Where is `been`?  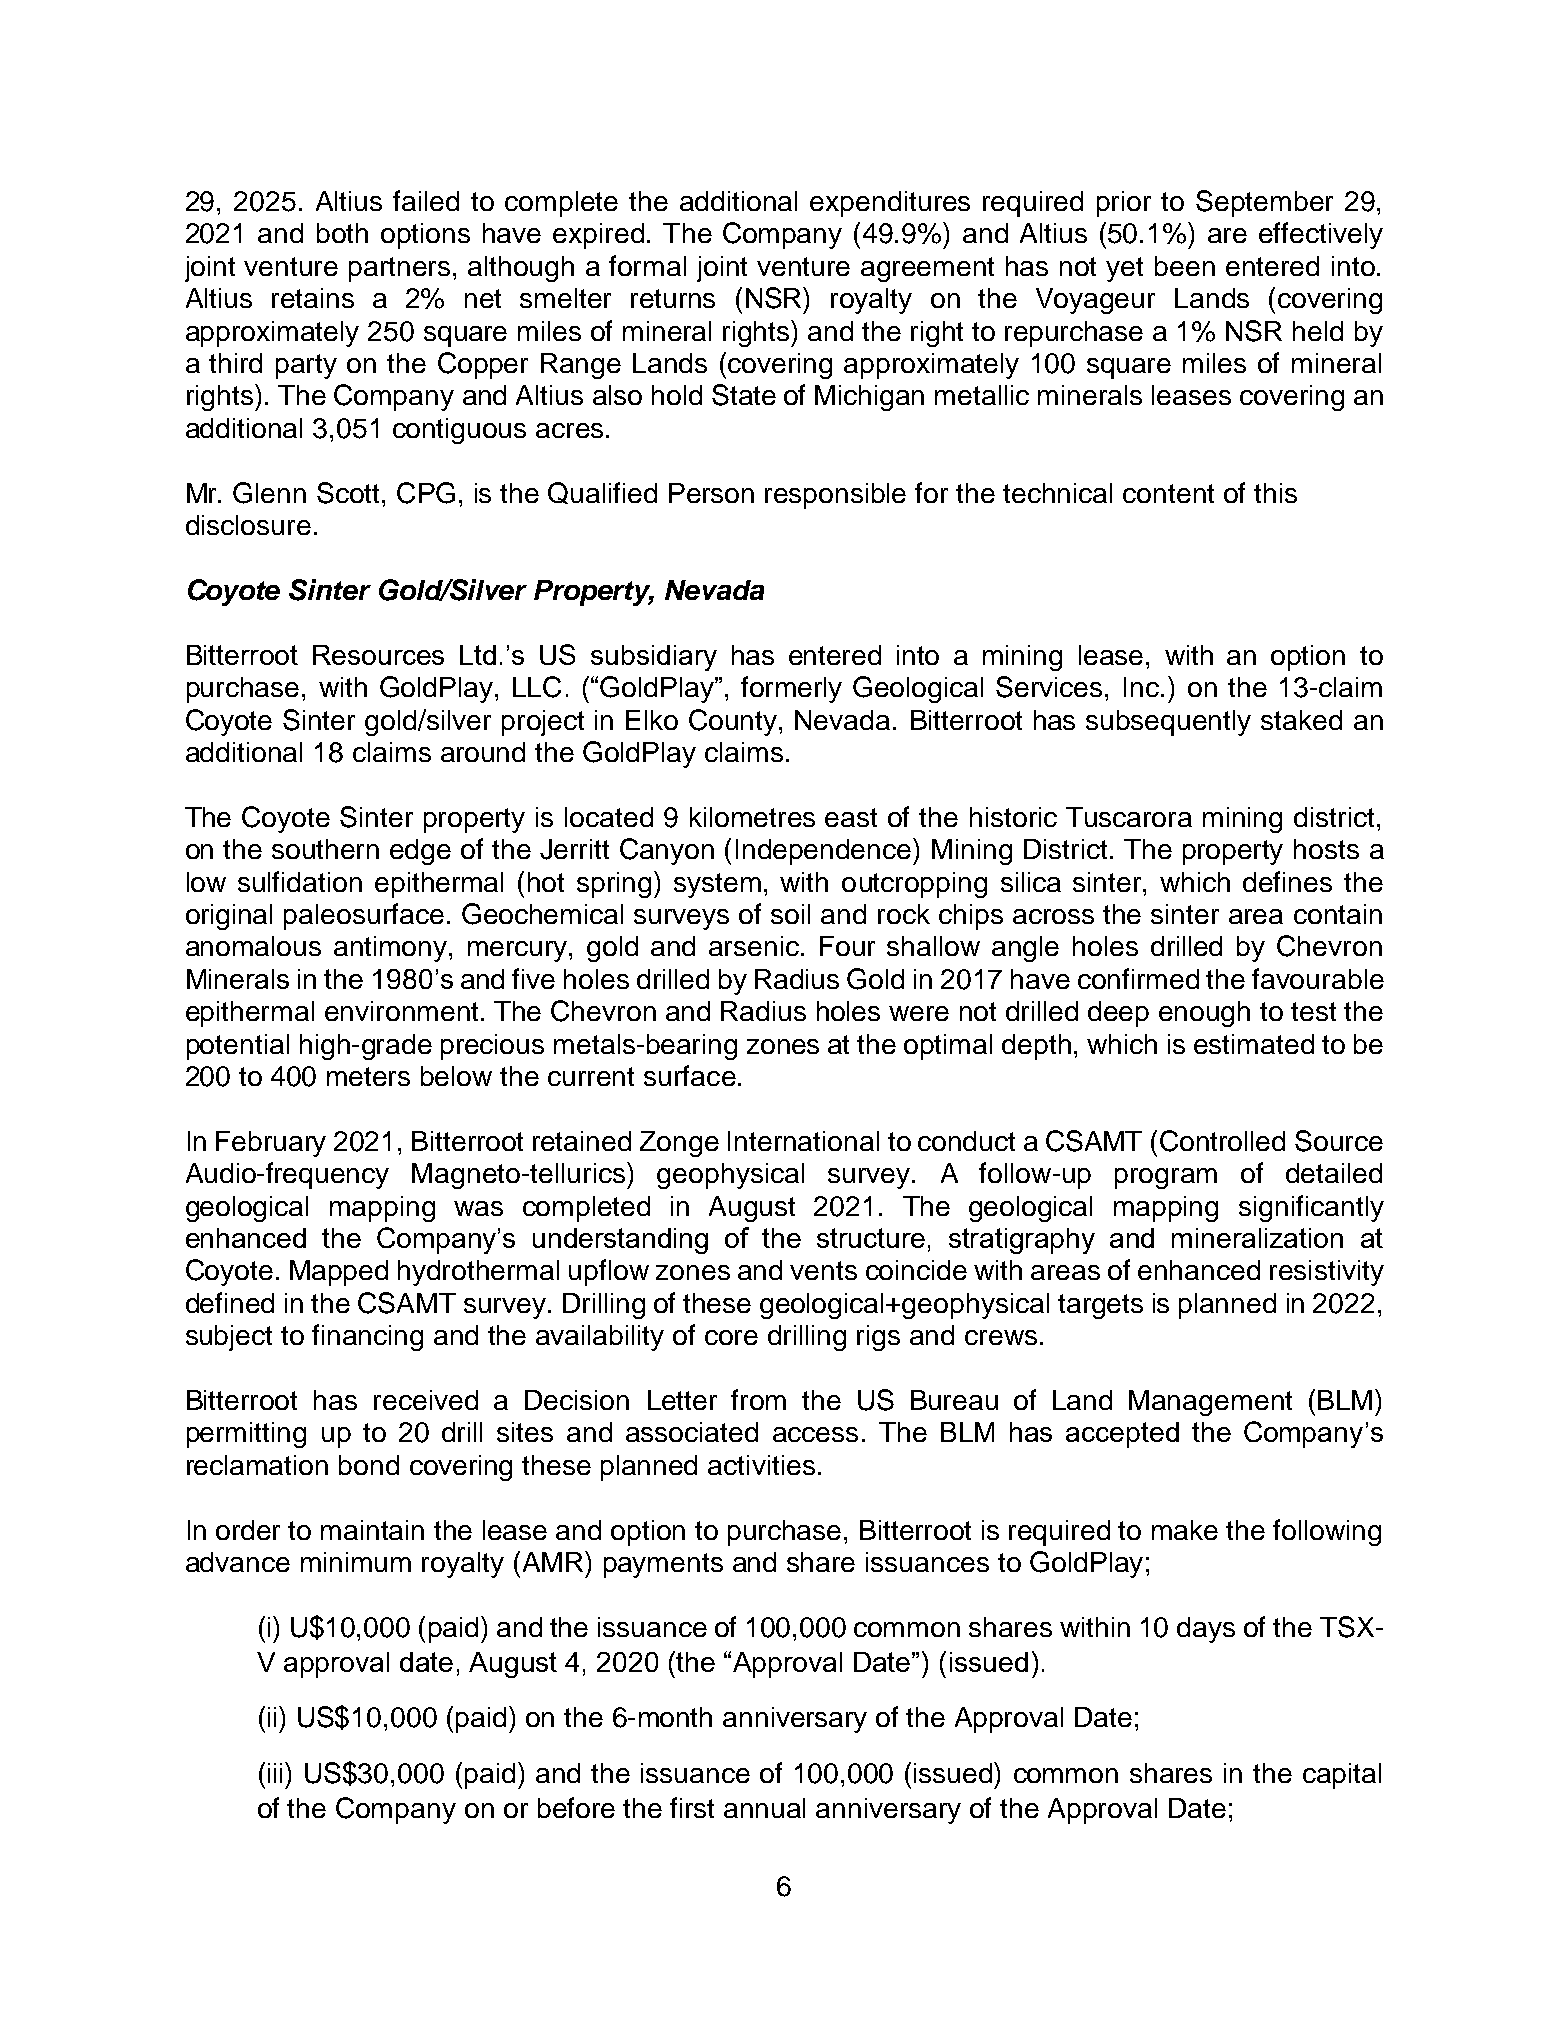 been is located at coordinates (1185, 266).
